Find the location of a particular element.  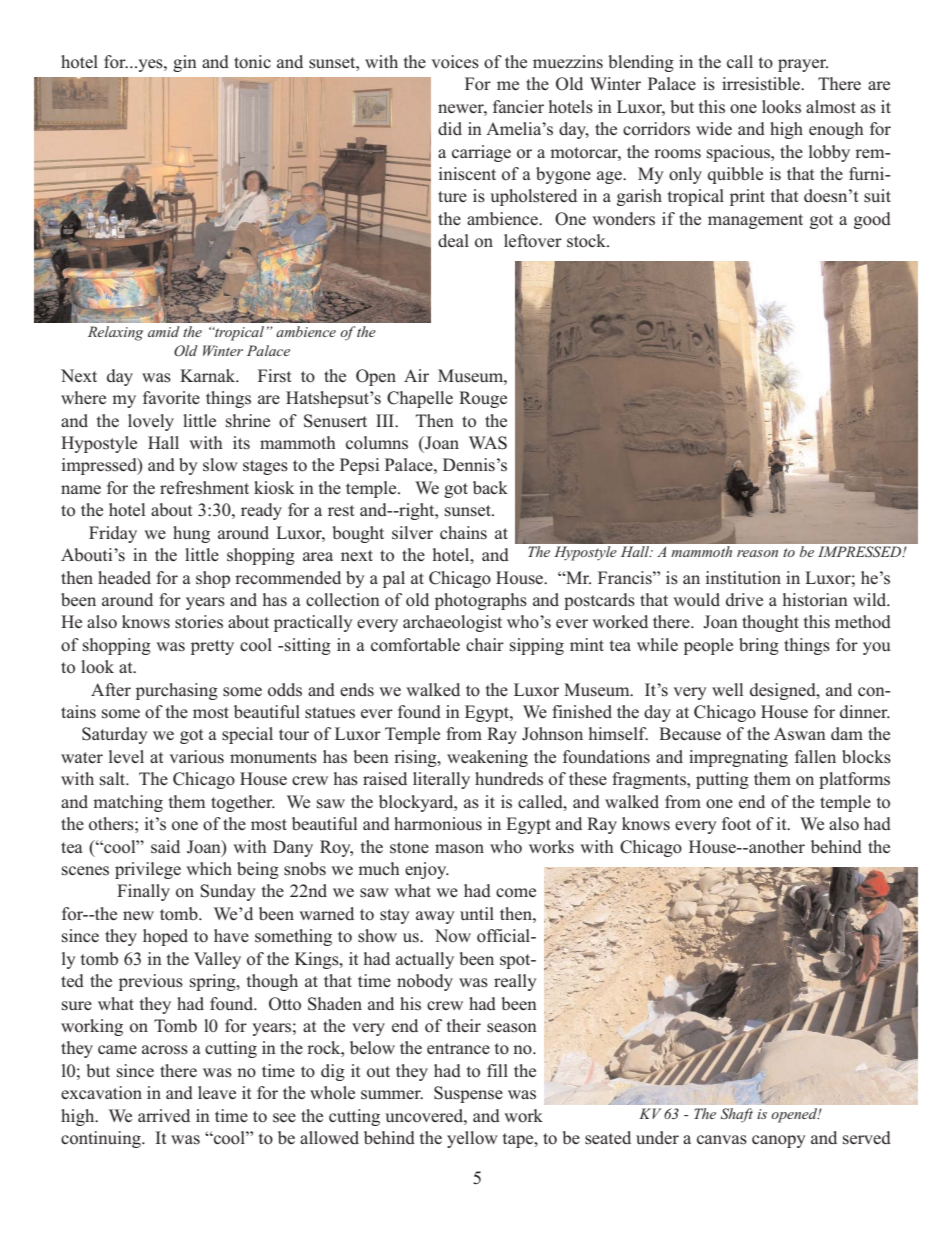

fancier is located at coordinates (518, 106).
